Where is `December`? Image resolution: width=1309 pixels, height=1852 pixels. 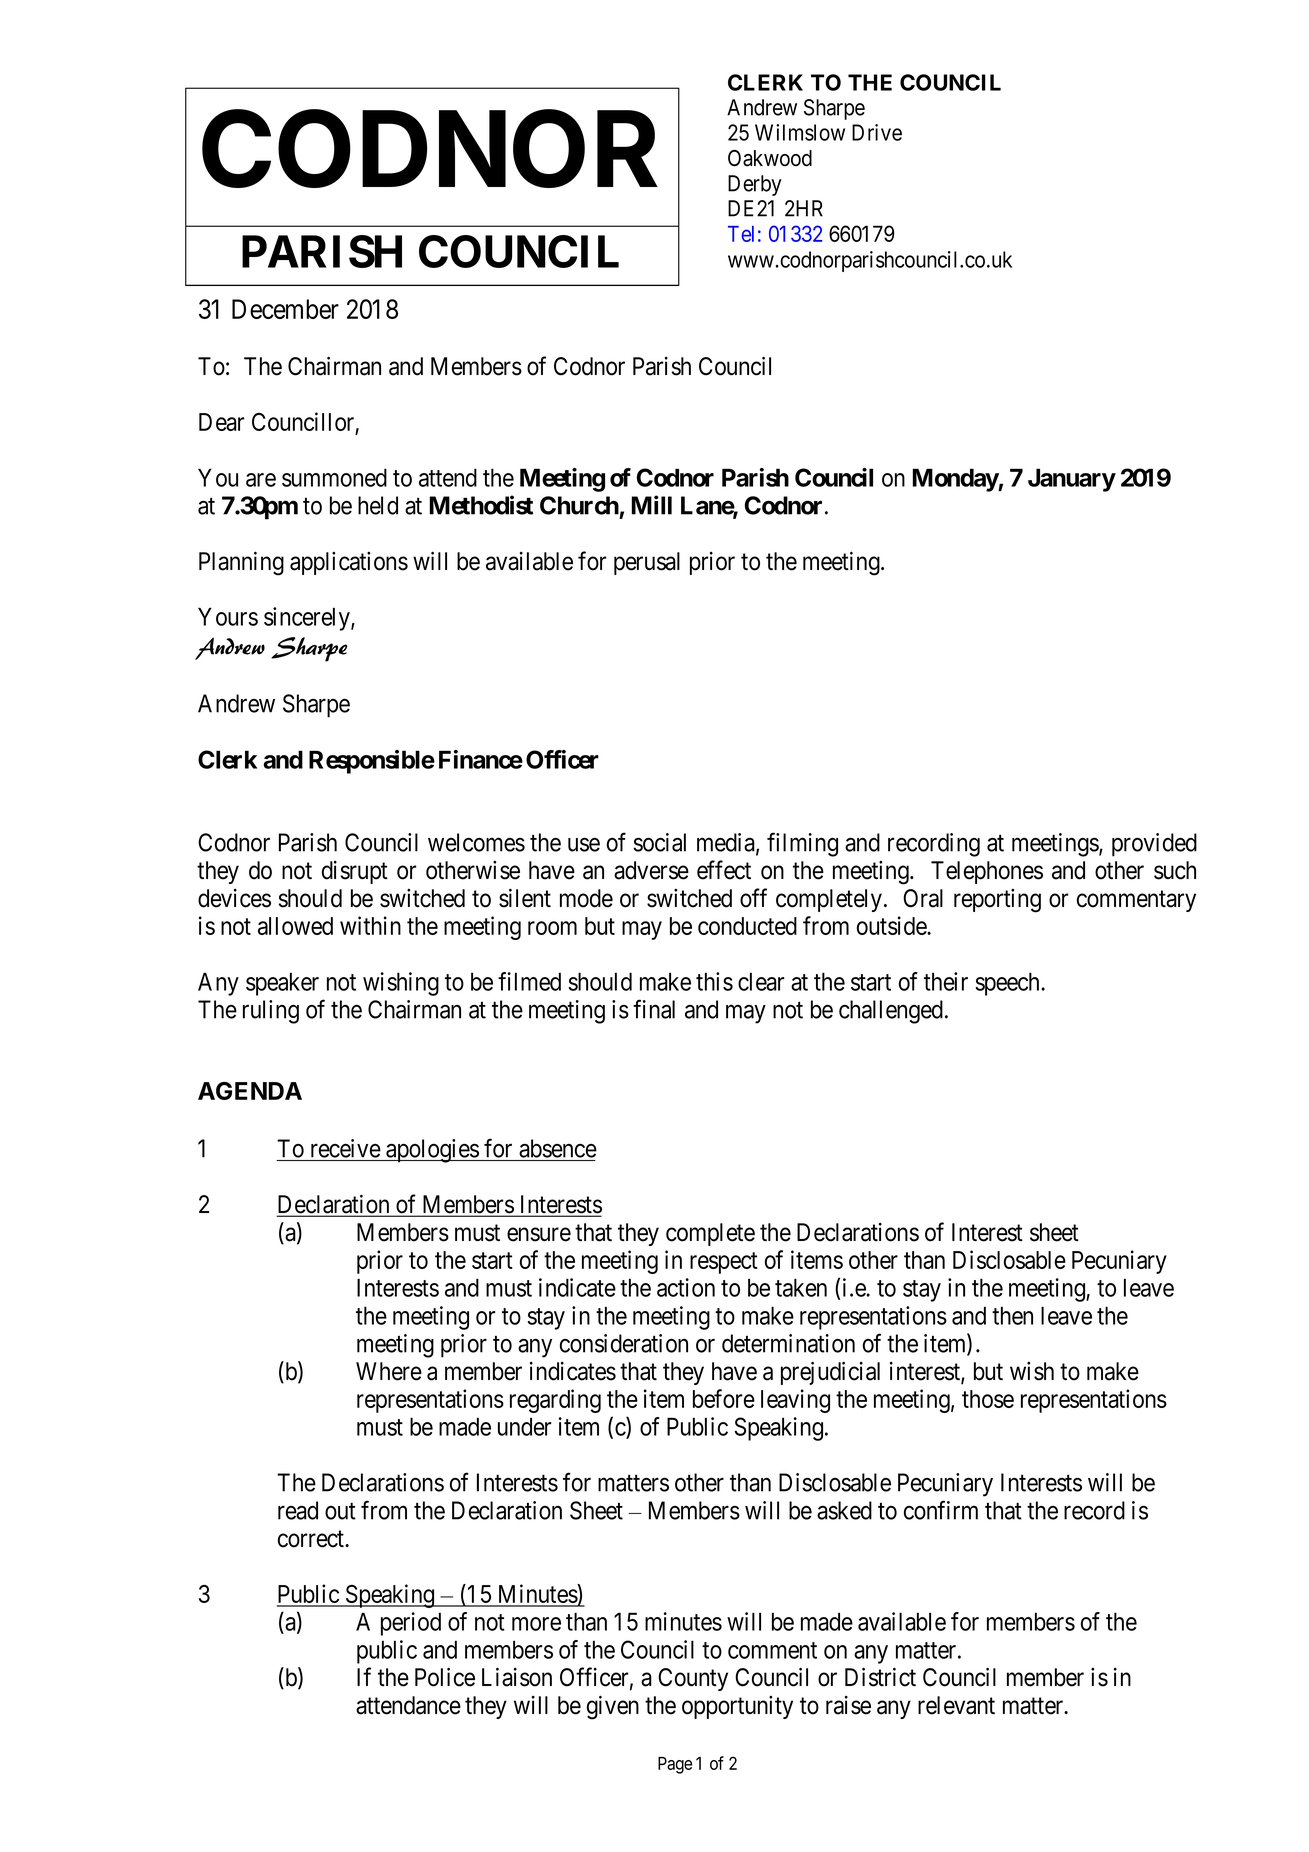 December is located at coordinates (285, 309).
